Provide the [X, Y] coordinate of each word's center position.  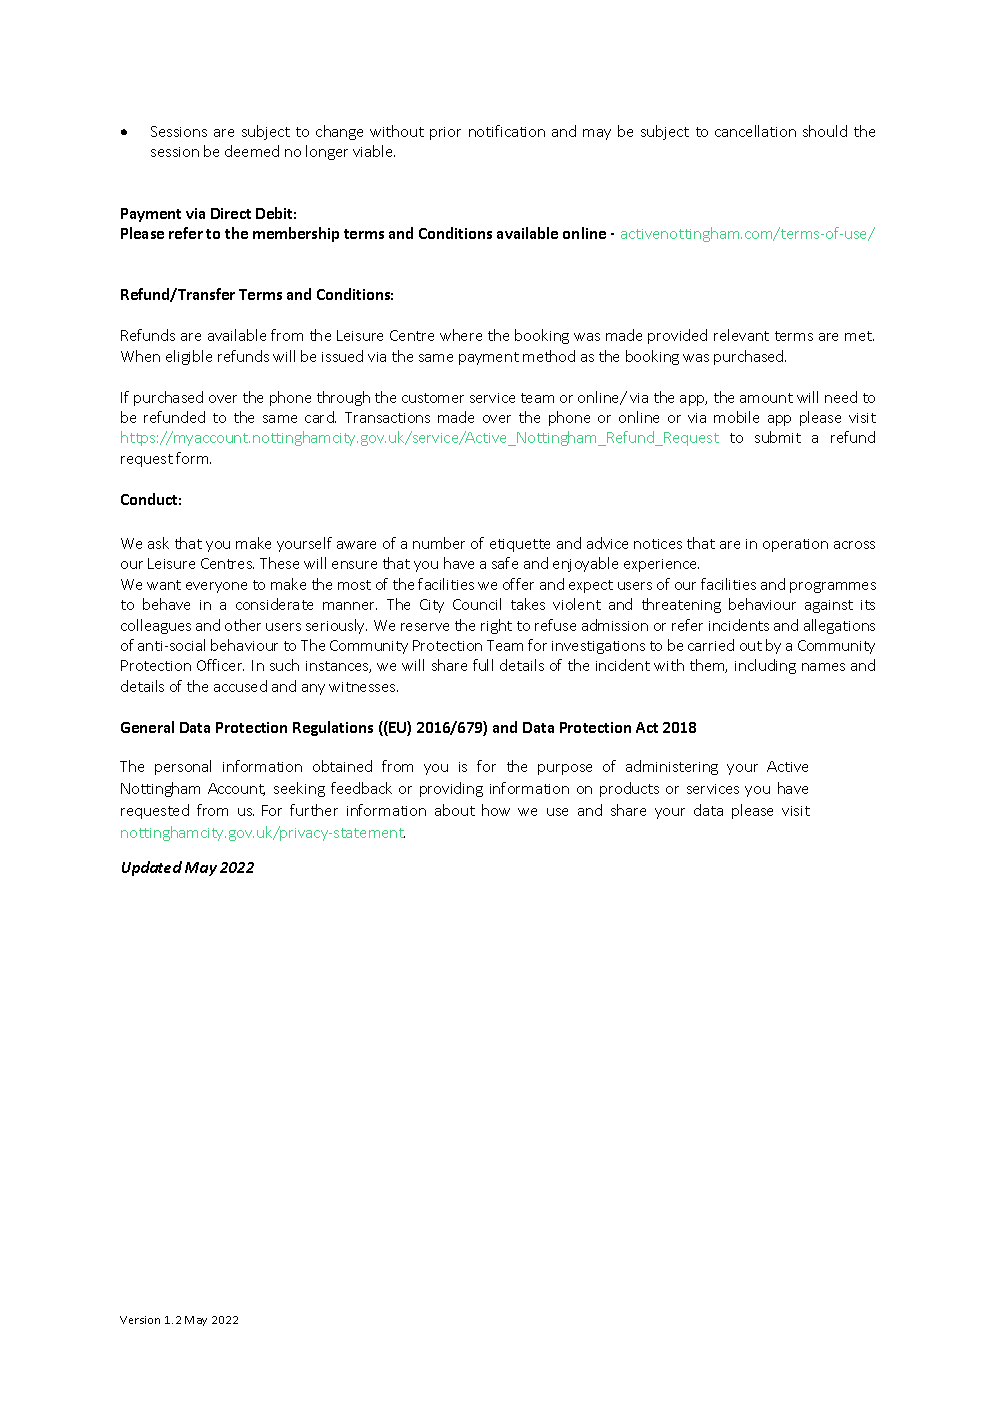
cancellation [755, 131]
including [765, 666]
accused [240, 686]
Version [140, 1320]
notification [507, 131]
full [483, 665]
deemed [252, 151]
